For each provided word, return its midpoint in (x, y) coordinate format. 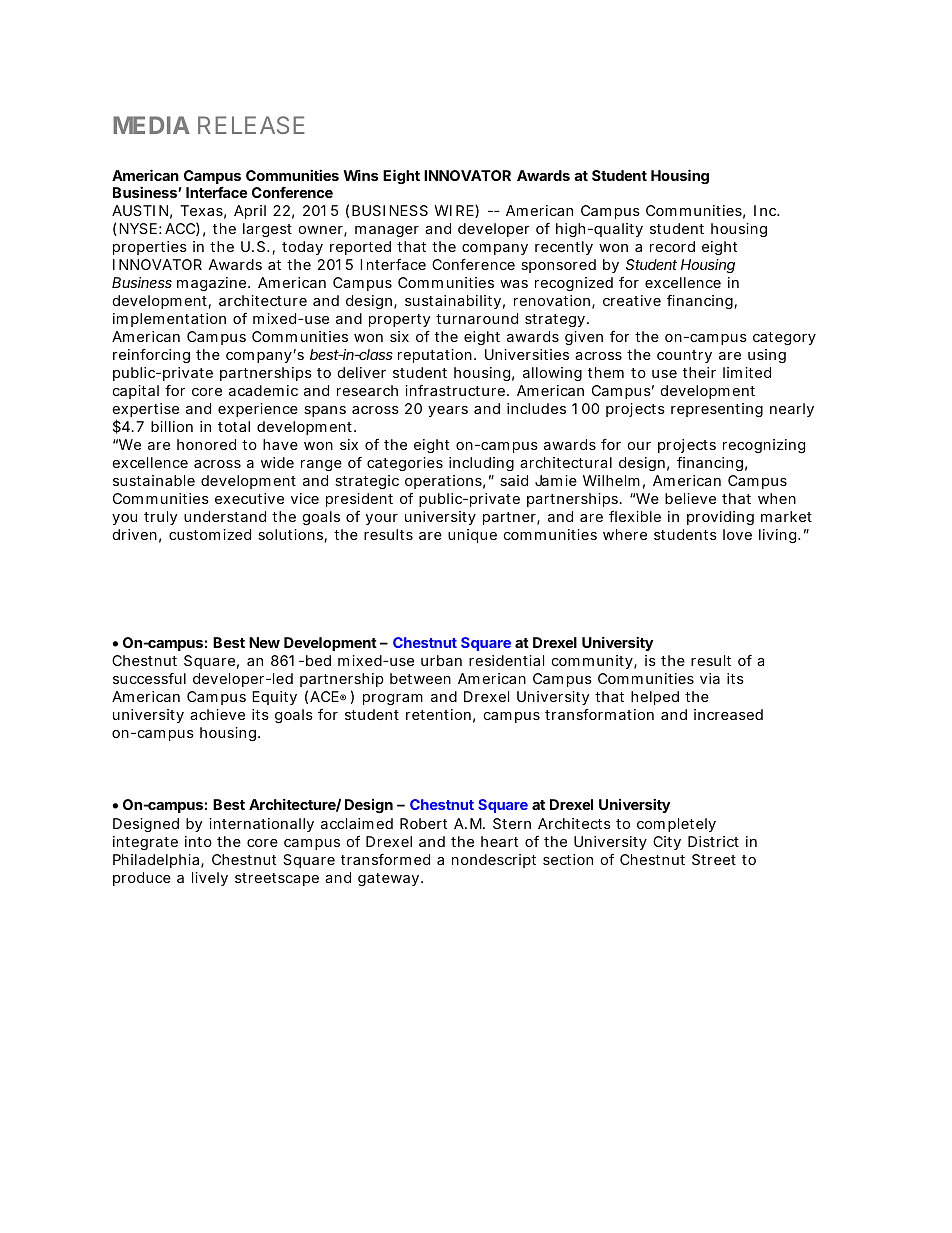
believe (690, 498)
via (710, 678)
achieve (217, 714)
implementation (169, 320)
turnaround (477, 318)
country (684, 356)
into (198, 841)
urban (441, 660)
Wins (360, 175)
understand (225, 516)
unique (472, 536)
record (672, 246)
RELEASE (251, 125)
